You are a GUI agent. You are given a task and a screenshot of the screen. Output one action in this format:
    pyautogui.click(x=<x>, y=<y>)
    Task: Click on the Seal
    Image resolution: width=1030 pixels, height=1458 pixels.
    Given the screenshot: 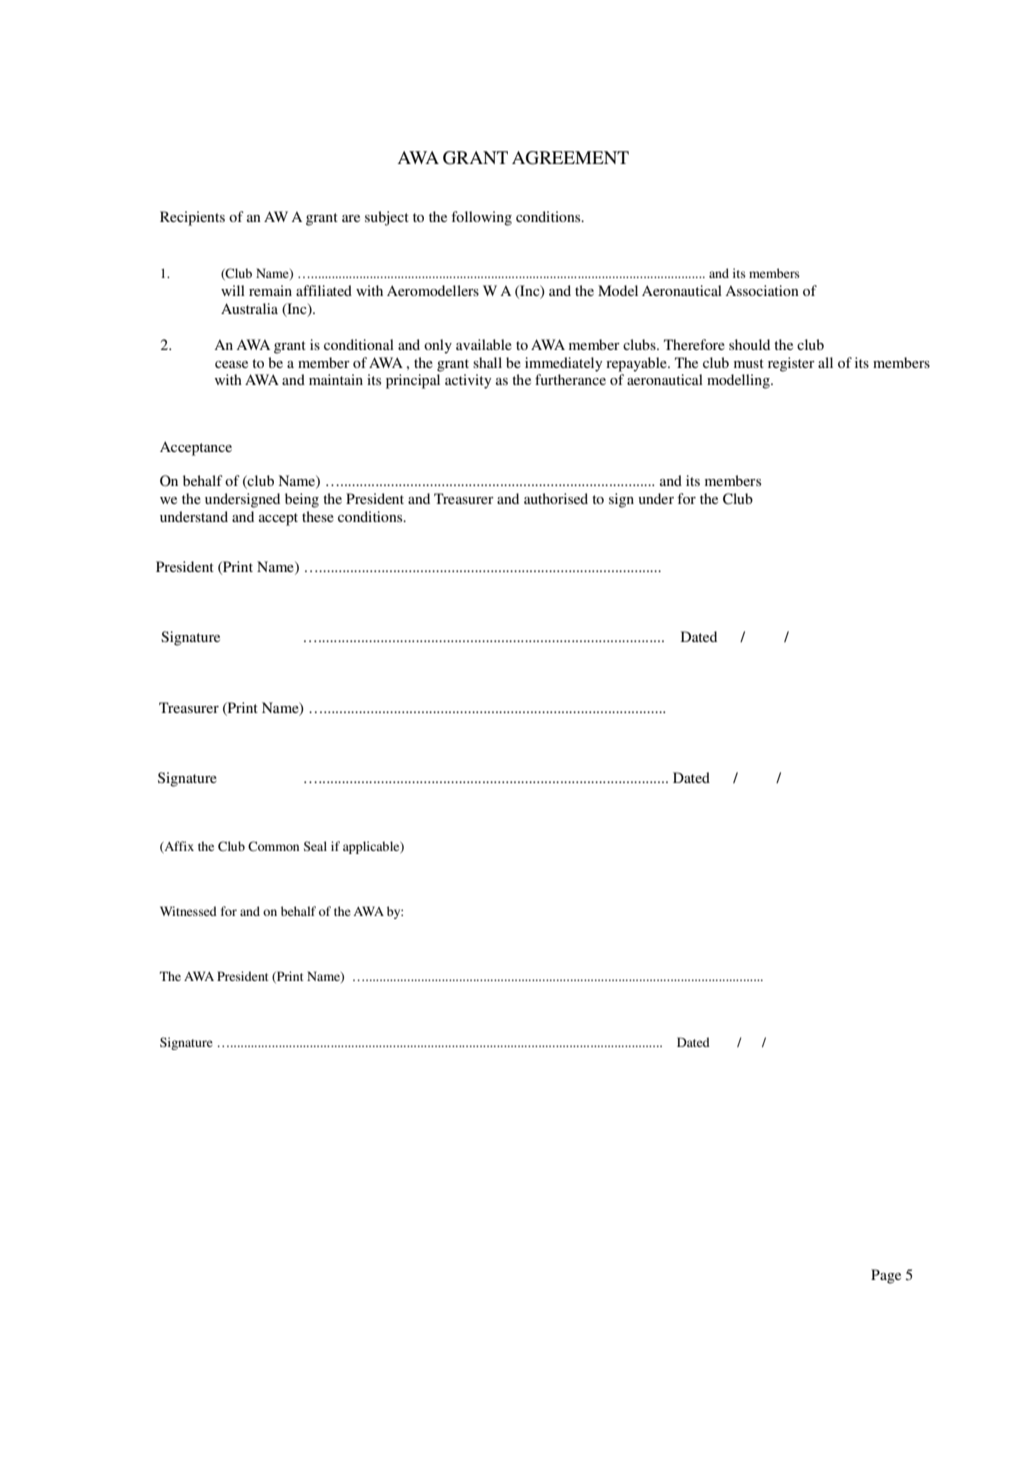 What is the action you would take?
    pyautogui.click(x=315, y=846)
